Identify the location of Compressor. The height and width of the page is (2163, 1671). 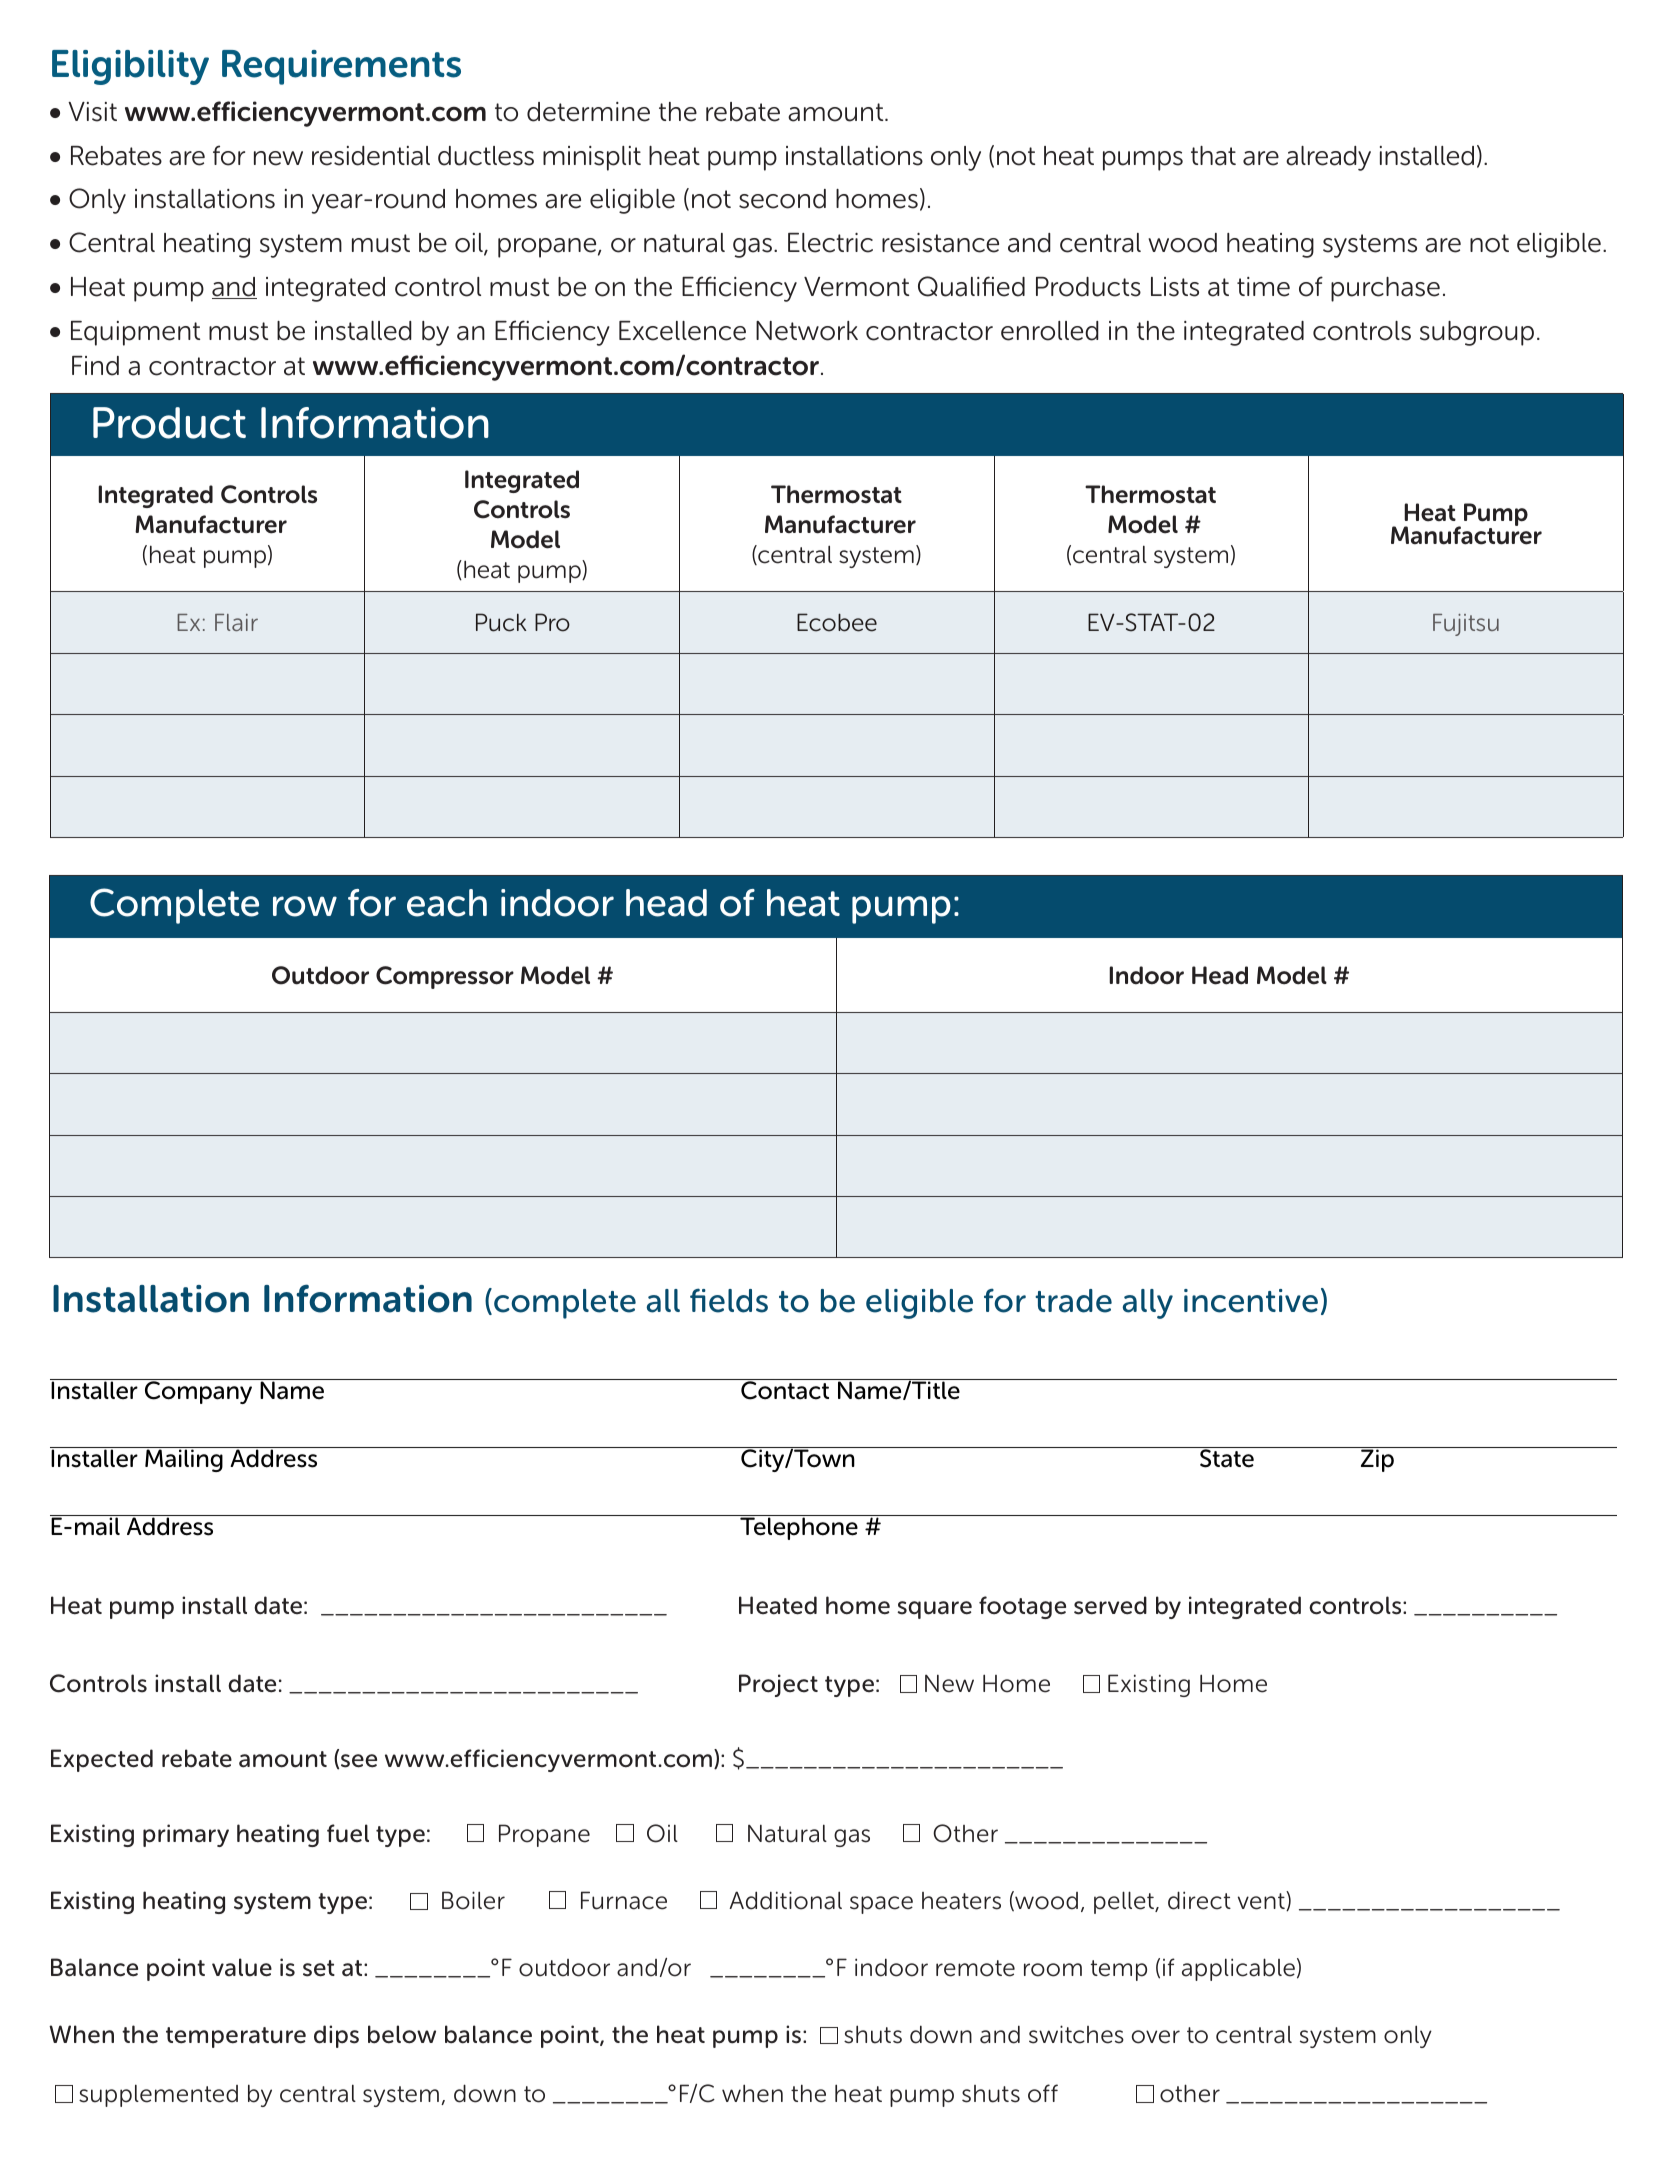
(445, 977).
